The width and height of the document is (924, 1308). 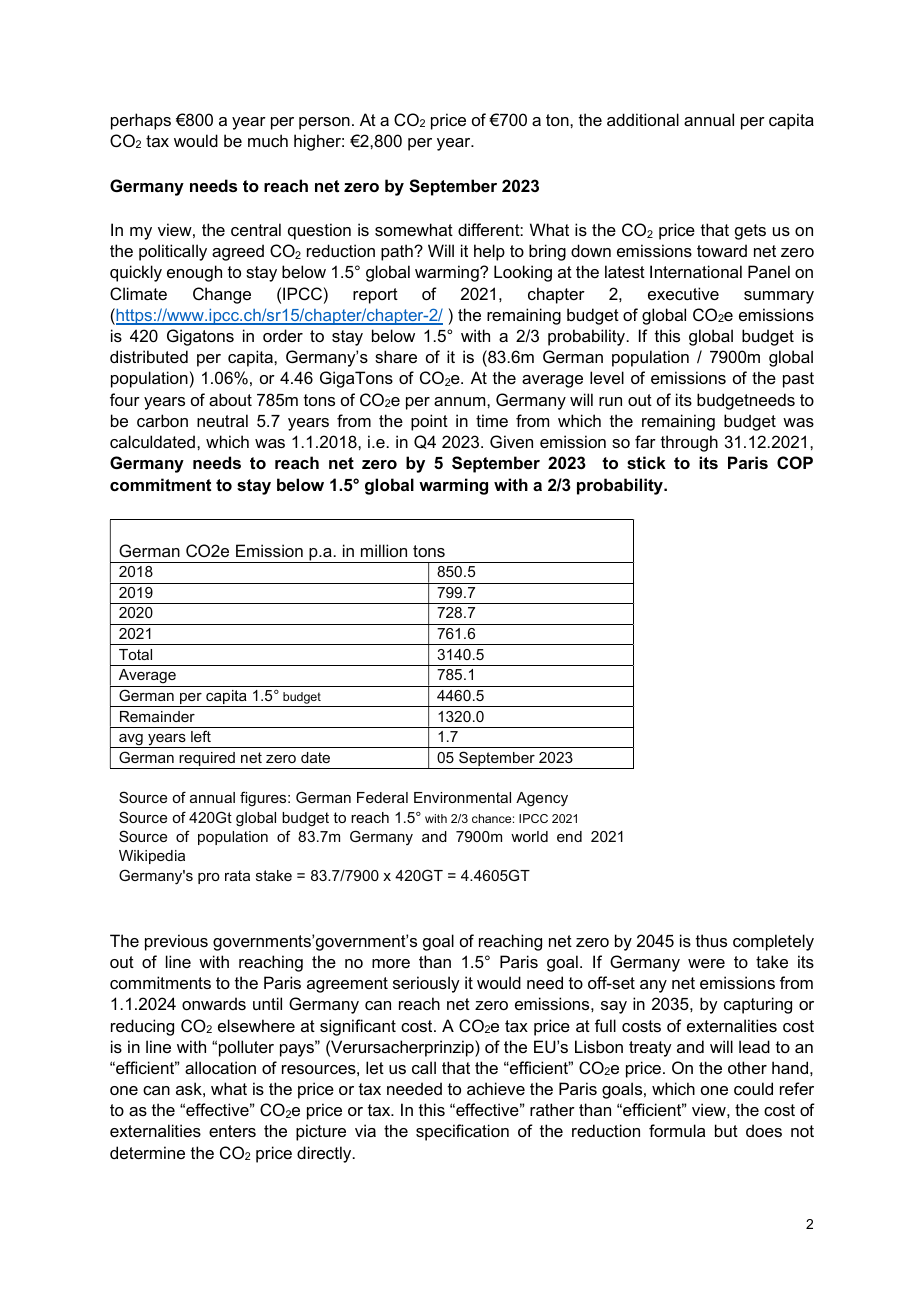 I want to click on million, so click(x=384, y=550).
